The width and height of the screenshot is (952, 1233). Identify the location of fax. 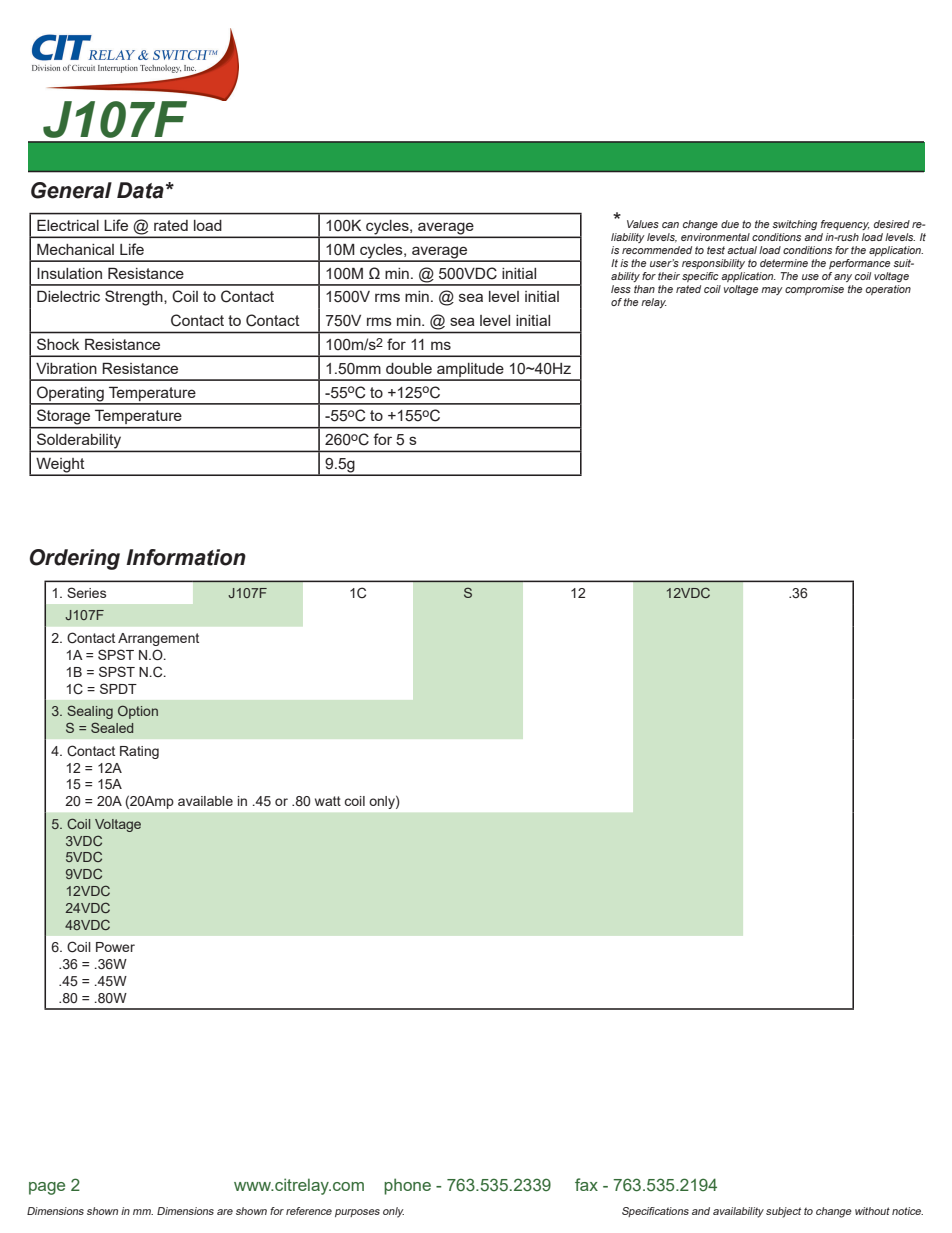
(586, 1184).
